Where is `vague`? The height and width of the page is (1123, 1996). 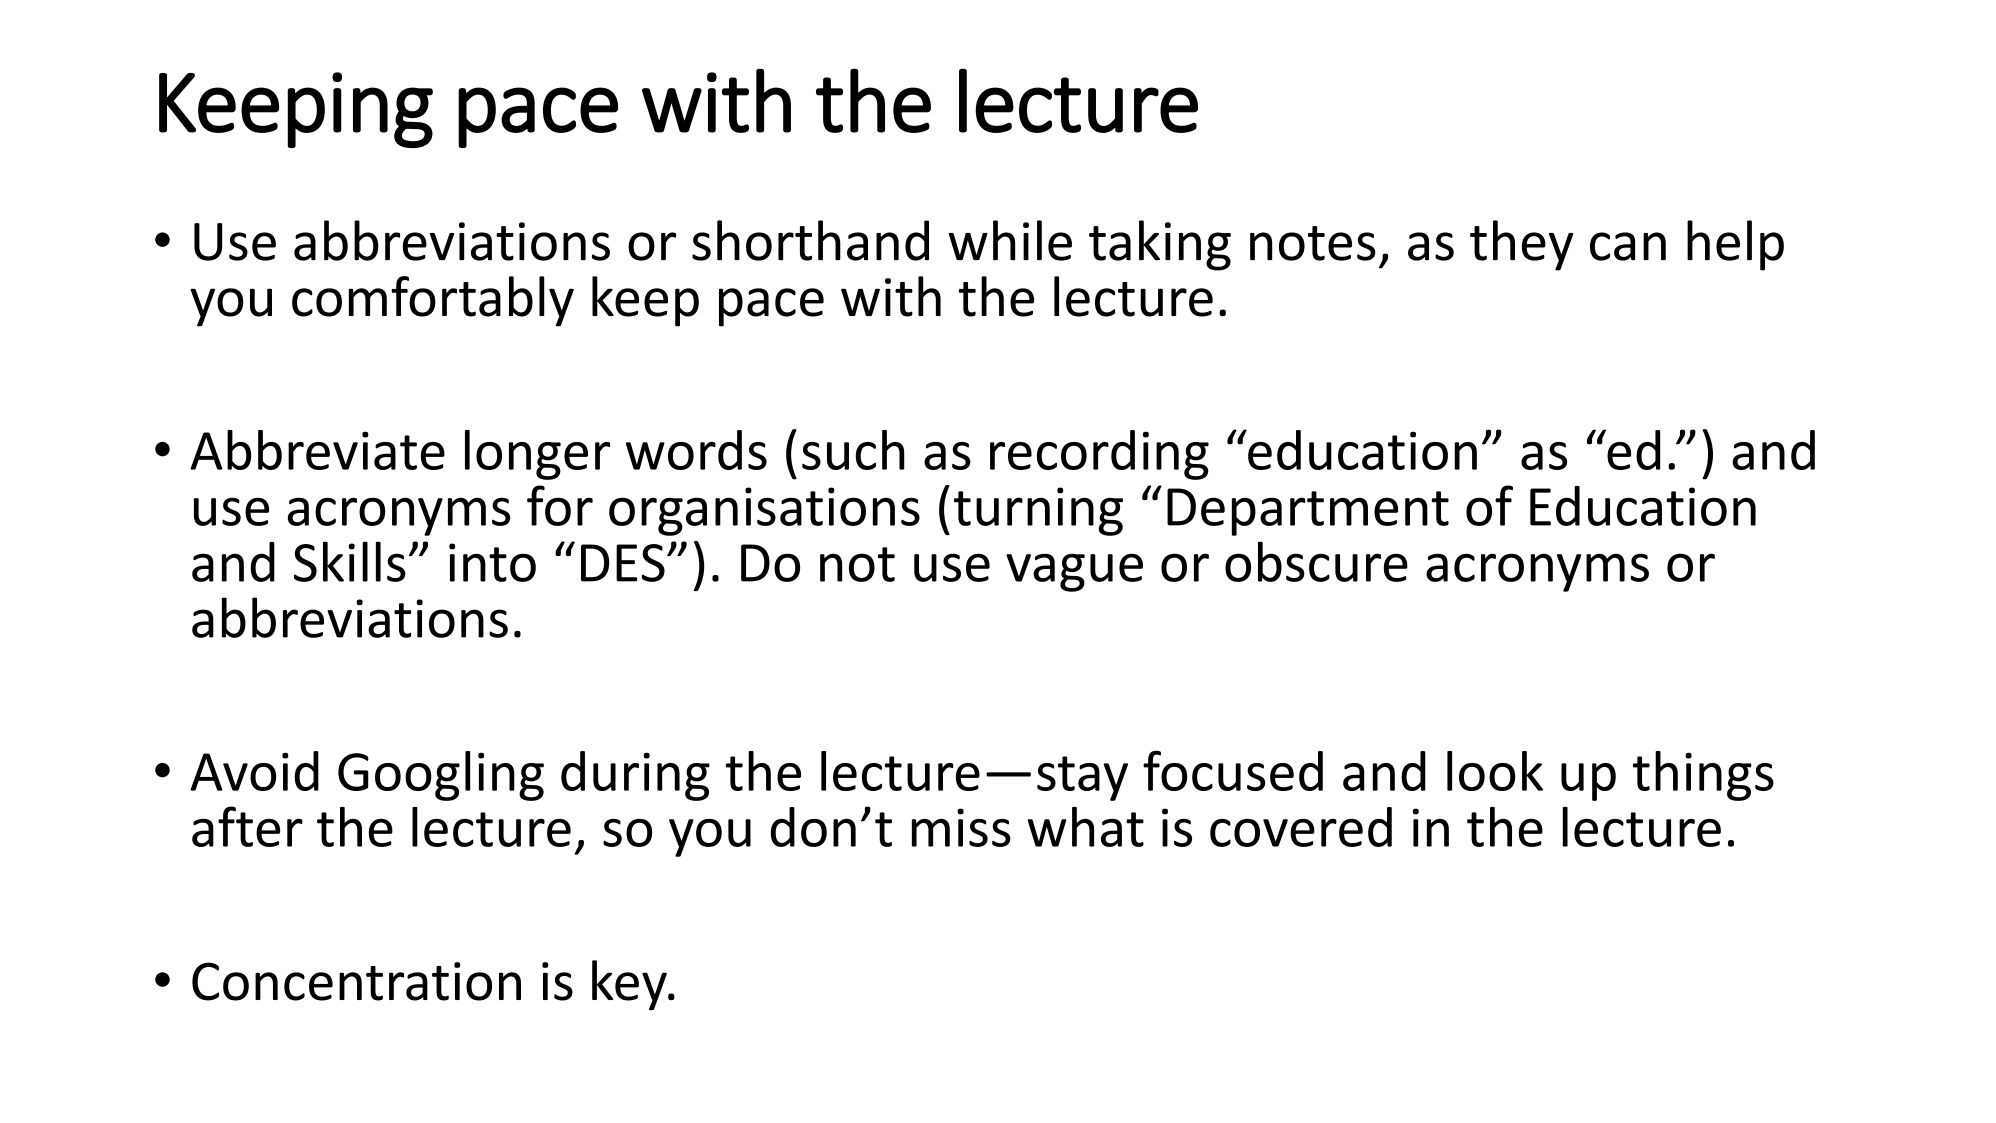 vague is located at coordinates (1074, 572).
